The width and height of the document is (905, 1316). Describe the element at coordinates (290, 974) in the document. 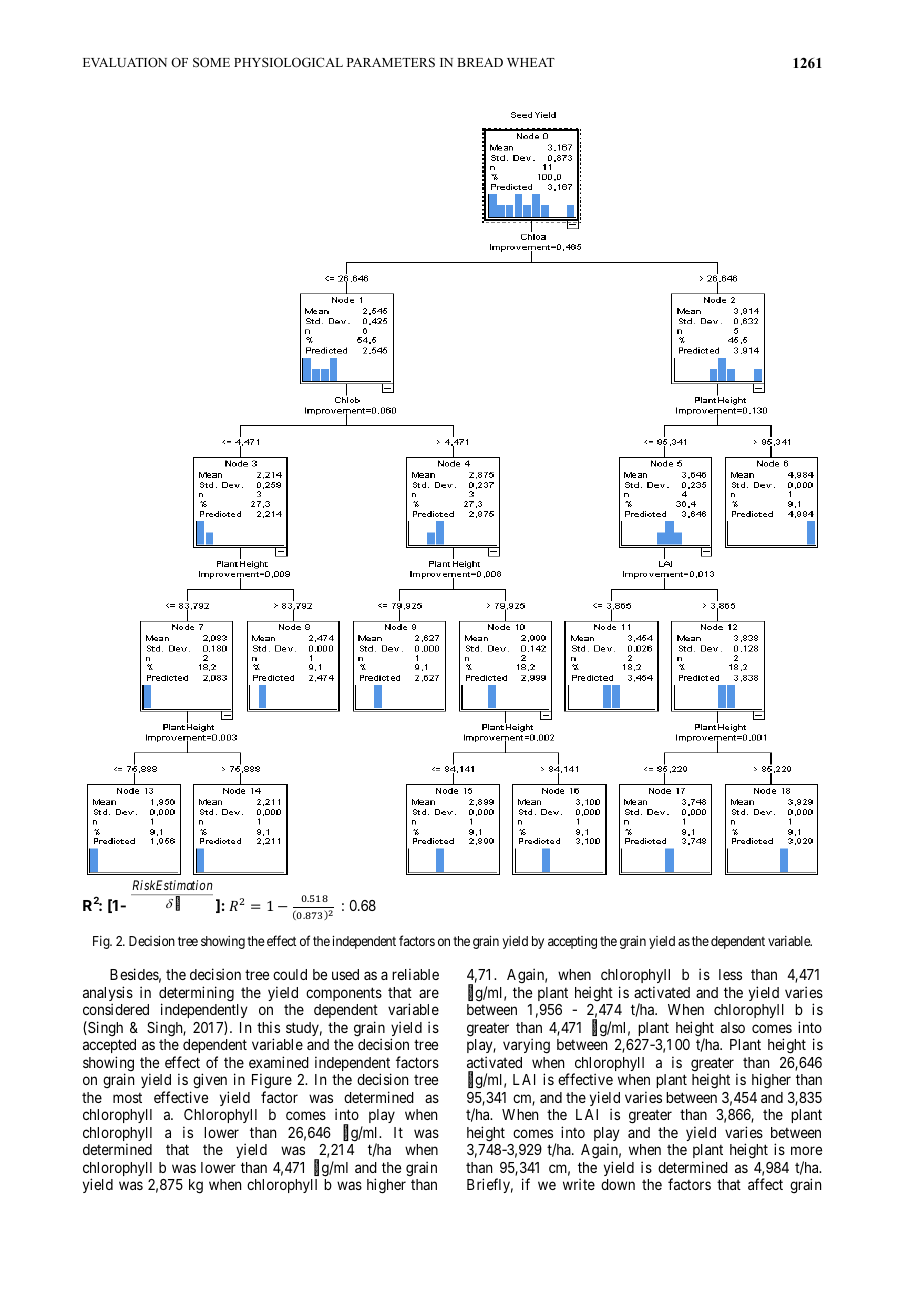

I see `could` at that location.
